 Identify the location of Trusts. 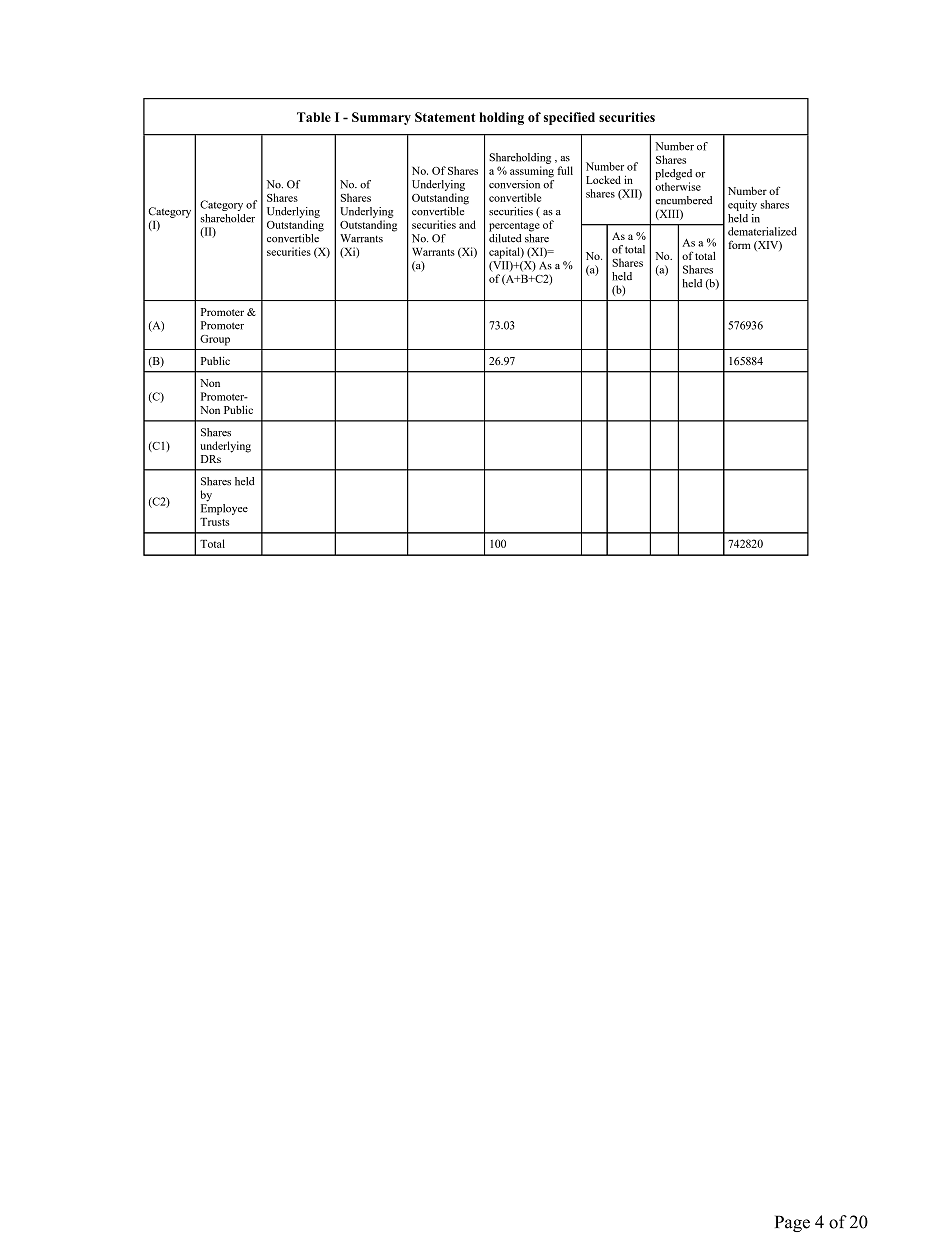
(215, 522).
